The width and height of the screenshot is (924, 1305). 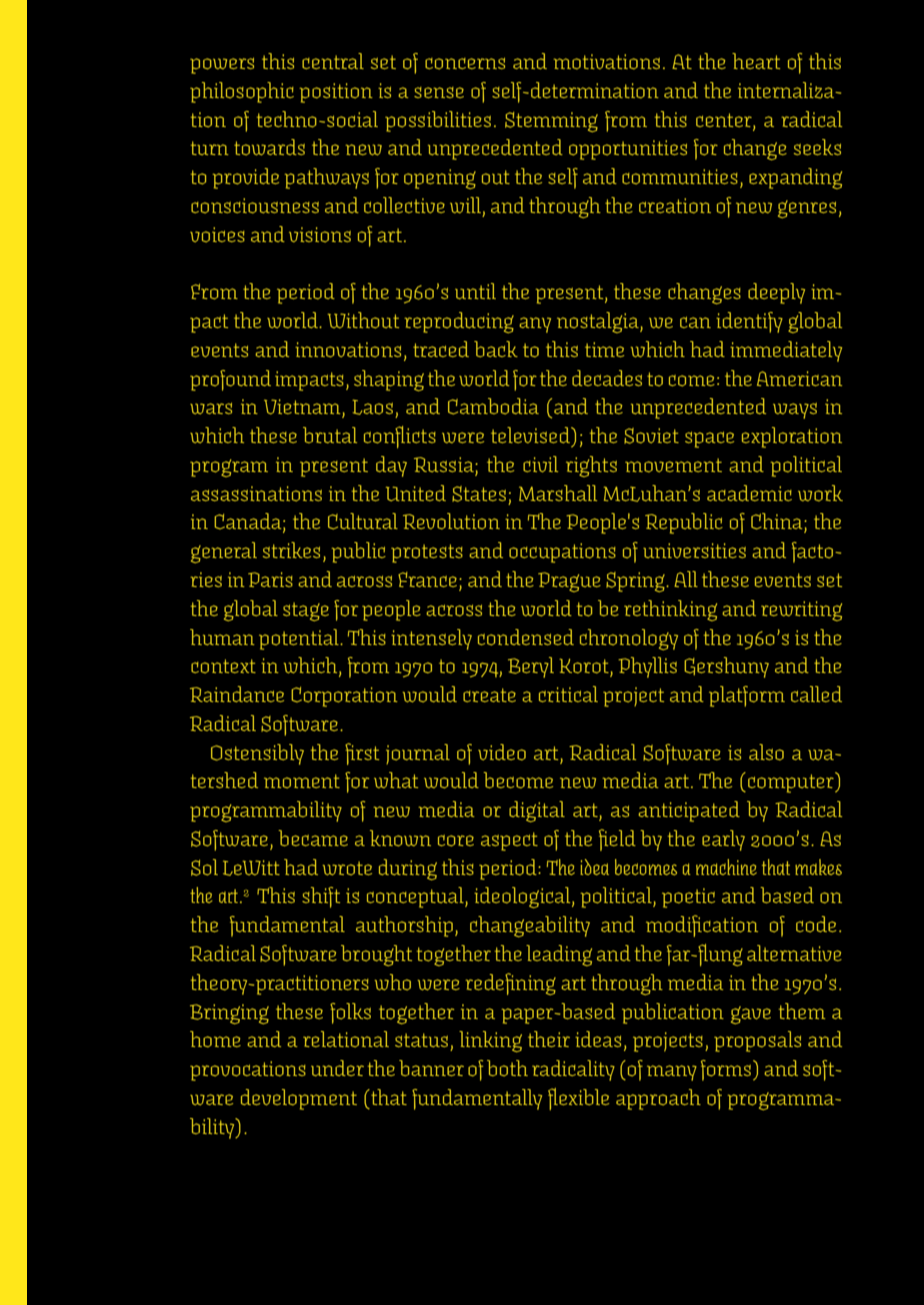 I want to click on universities, so click(x=694, y=550).
